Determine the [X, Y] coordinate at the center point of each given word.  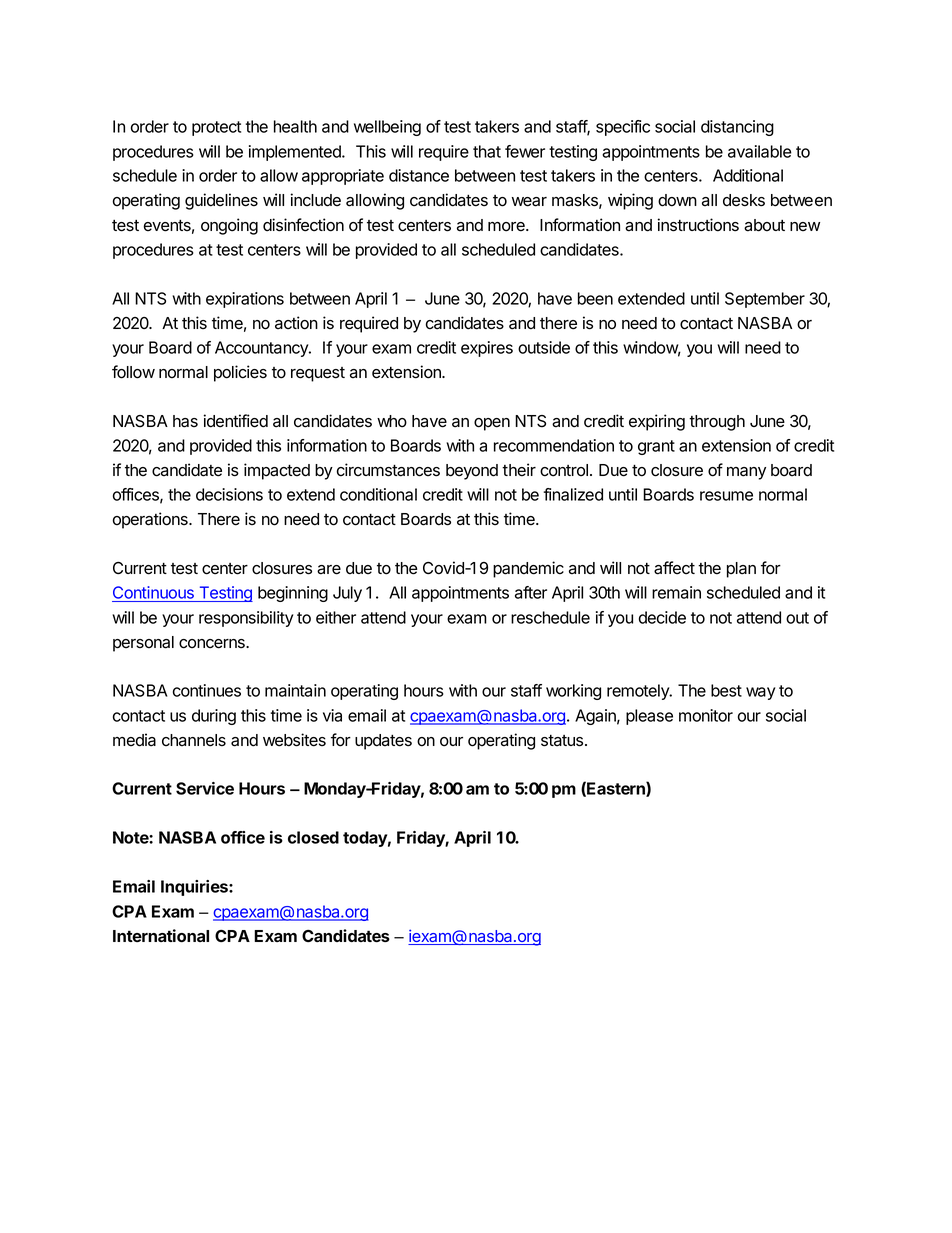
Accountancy [262, 349]
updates [383, 742]
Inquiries [195, 888]
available [760, 151]
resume [726, 496]
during [214, 717]
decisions [229, 494]
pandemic [528, 569]
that [487, 151]
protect [216, 128]
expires [487, 349]
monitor [706, 715]
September [765, 300]
